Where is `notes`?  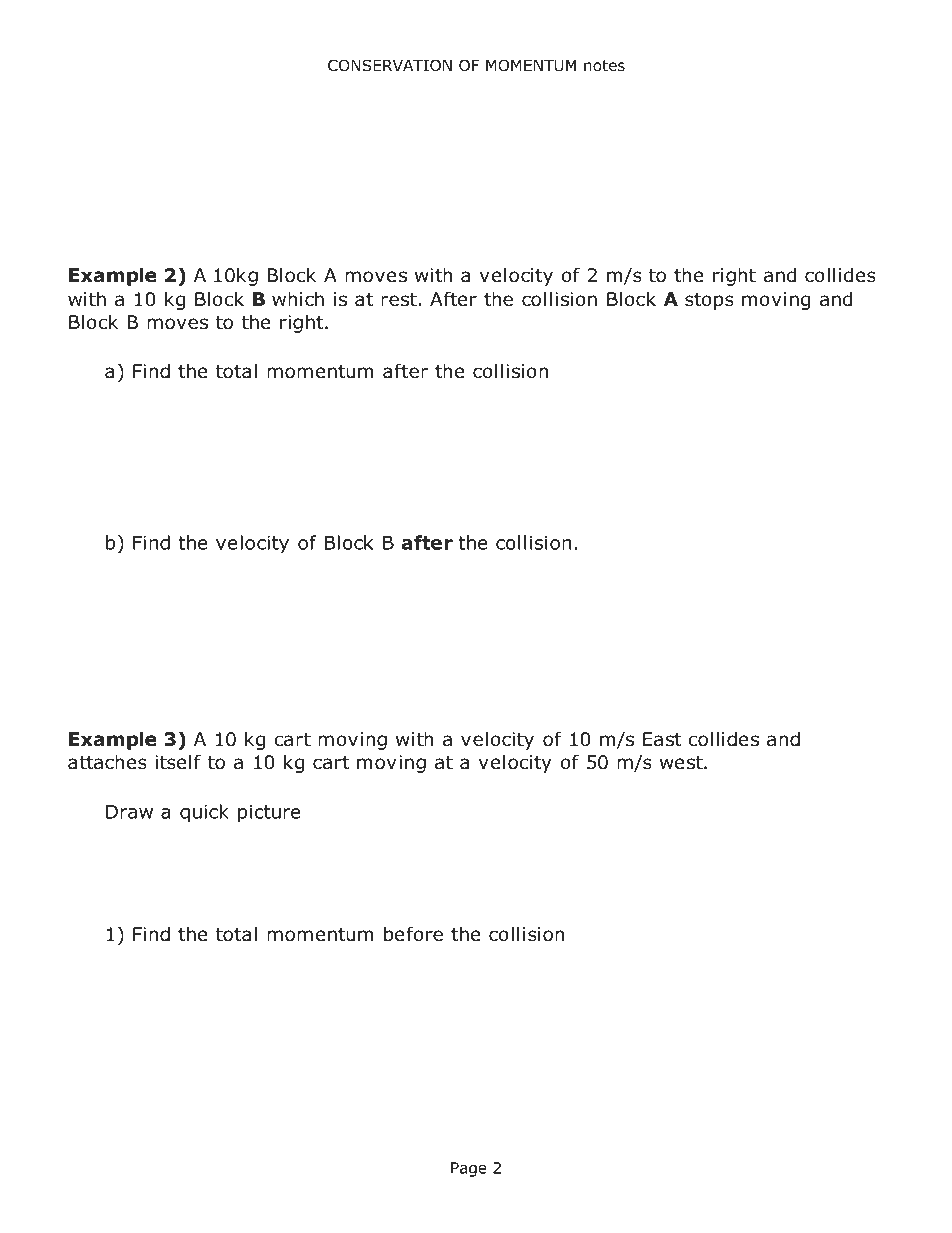
notes is located at coordinates (604, 66).
